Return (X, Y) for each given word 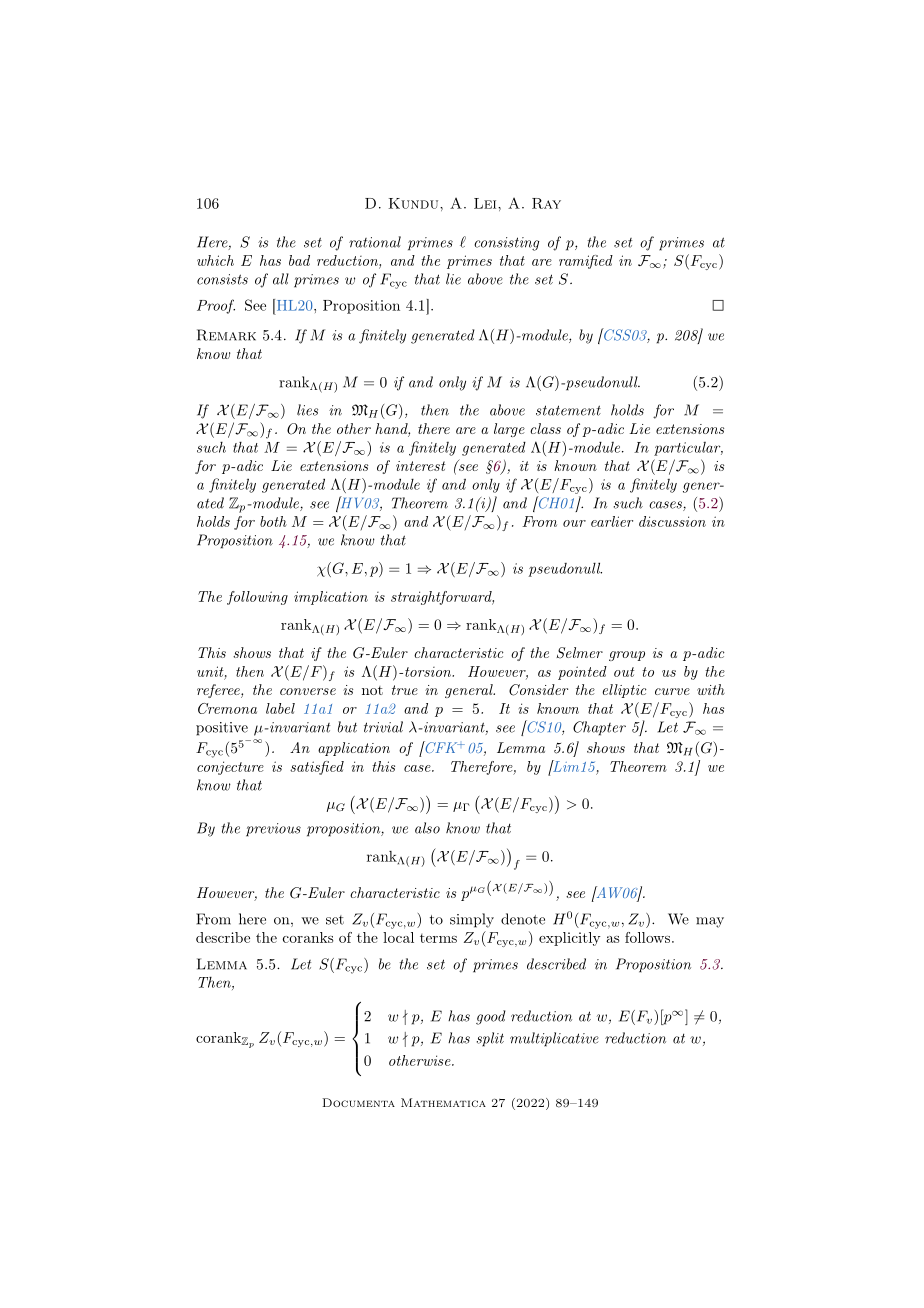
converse (308, 691)
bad (299, 260)
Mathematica (443, 1102)
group (627, 656)
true (405, 690)
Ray (546, 203)
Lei (486, 203)
